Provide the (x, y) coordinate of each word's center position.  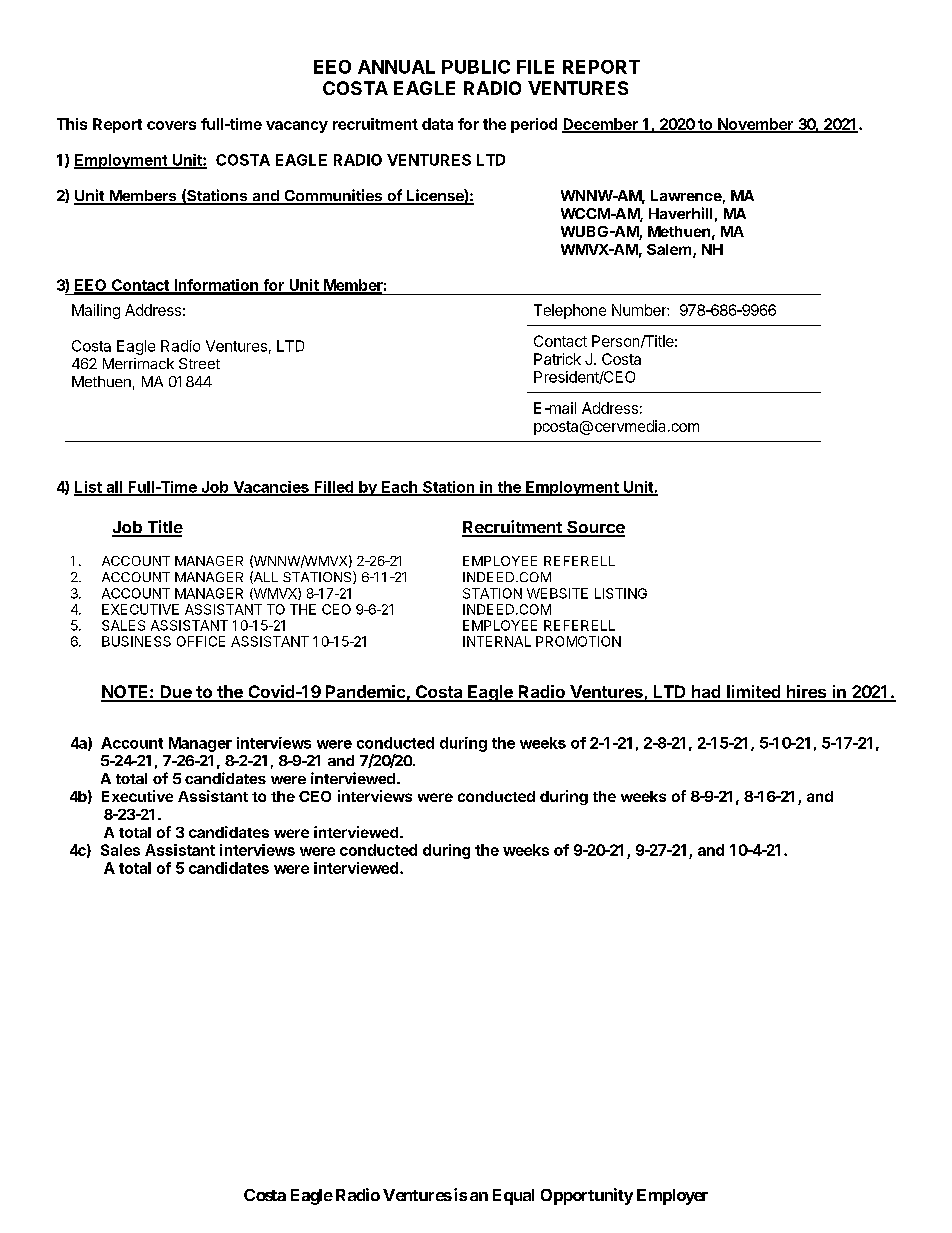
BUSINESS (136, 641)
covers (171, 125)
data (437, 124)
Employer (672, 1197)
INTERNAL (497, 641)
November (756, 125)
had (706, 693)
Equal (513, 1197)
